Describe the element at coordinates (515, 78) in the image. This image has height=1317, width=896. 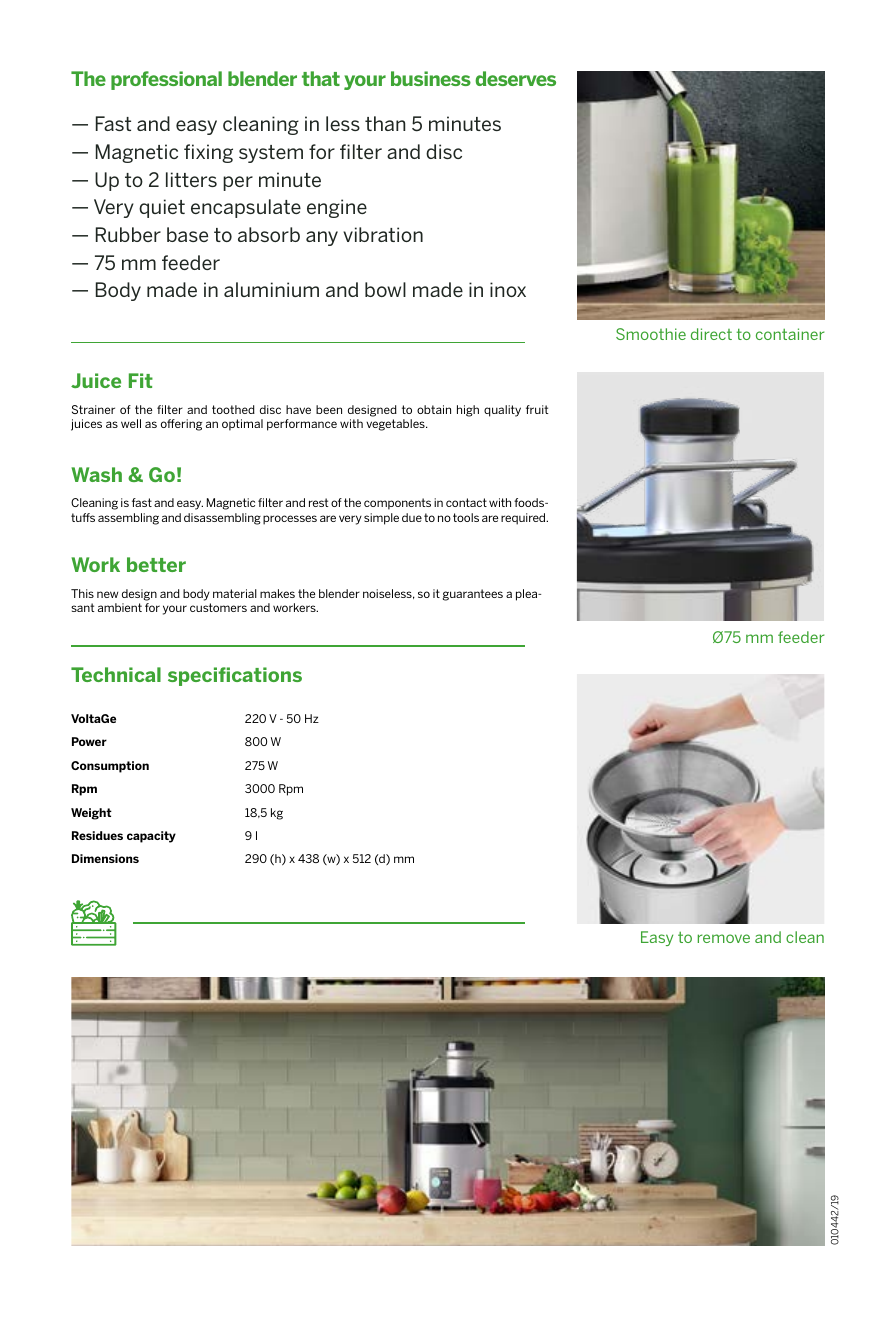
I see `deserves` at that location.
